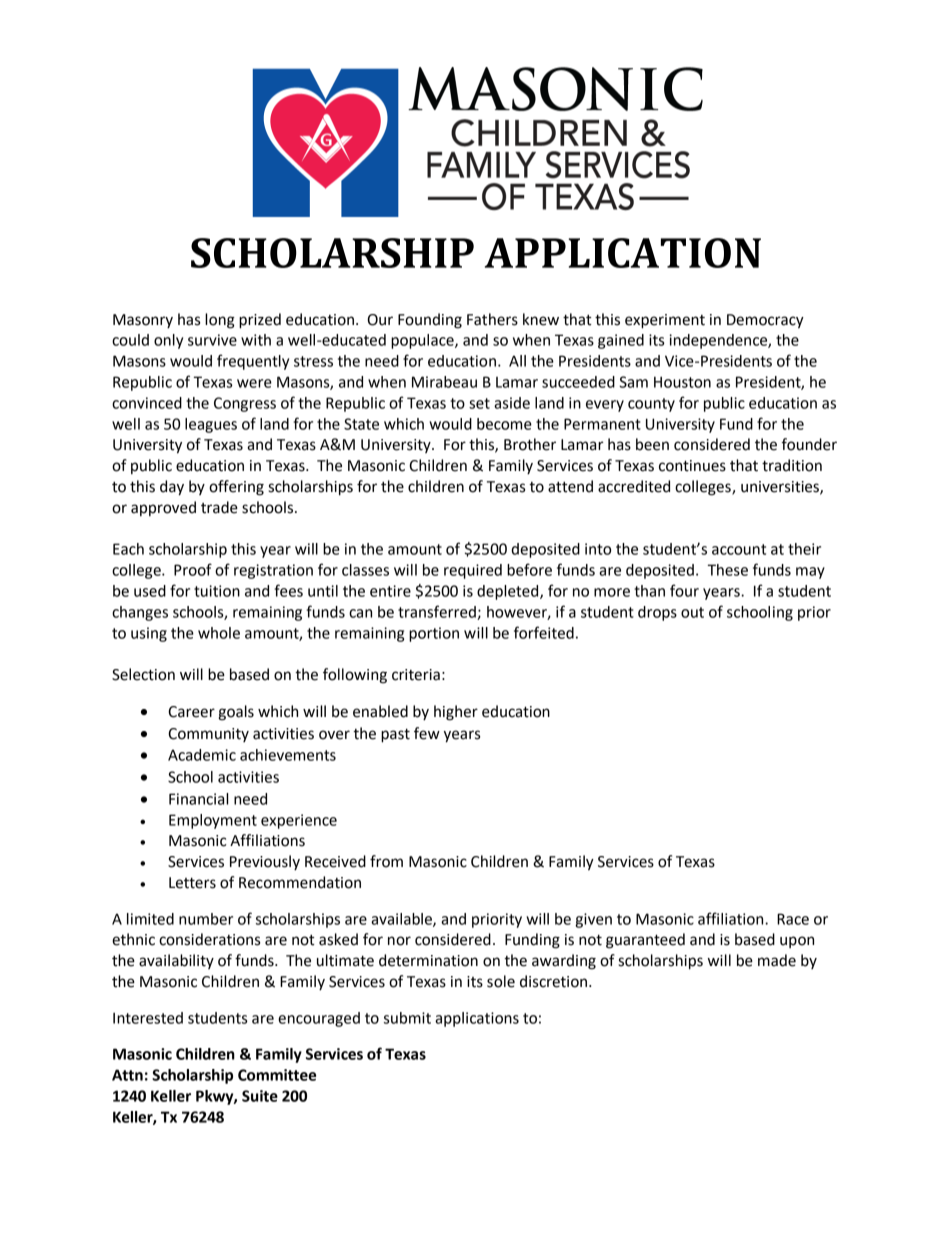 The height and width of the screenshot is (1233, 952). I want to click on populace, so click(423, 341).
